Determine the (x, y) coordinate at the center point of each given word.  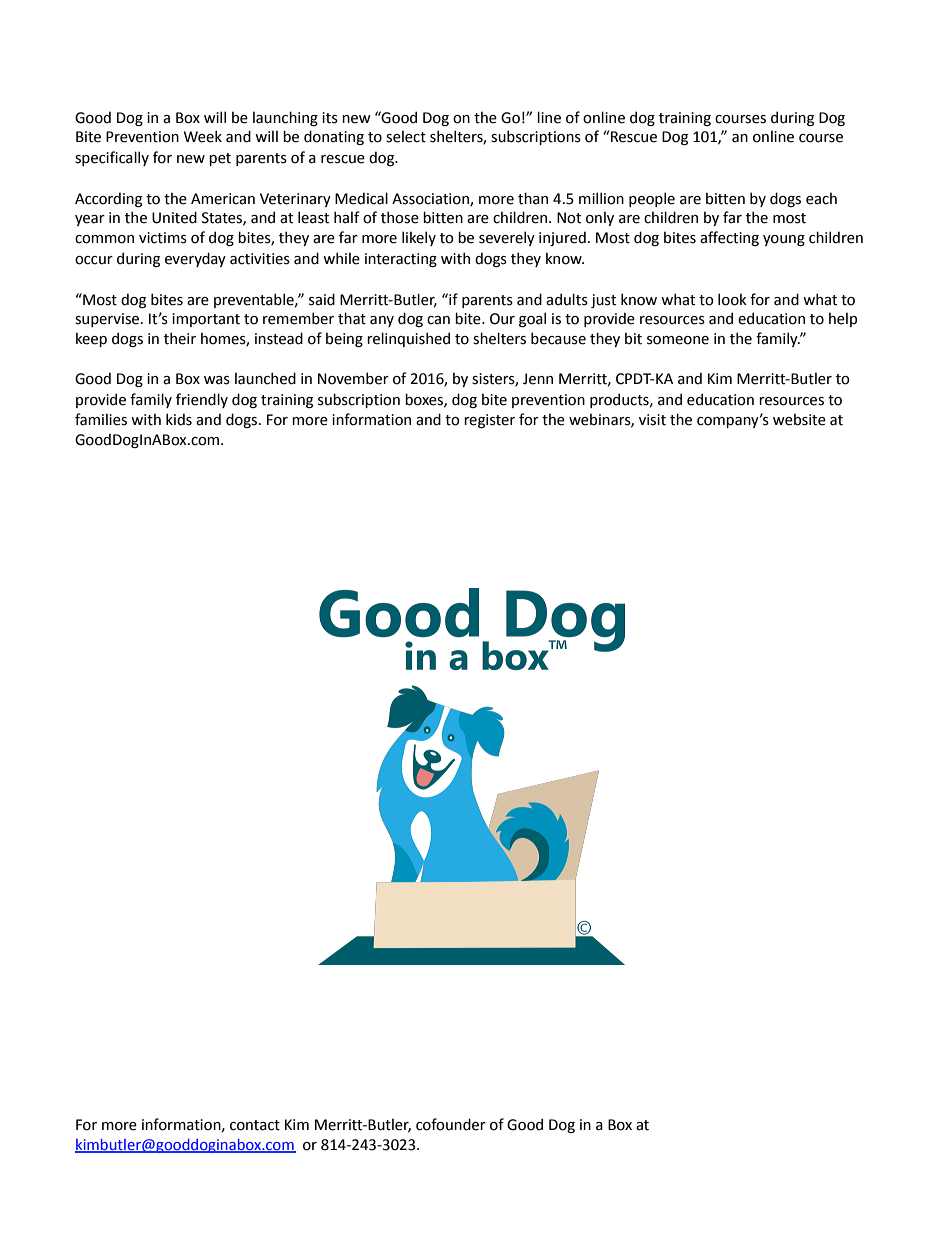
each (821, 198)
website (799, 419)
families (101, 419)
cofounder (451, 1124)
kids (179, 419)
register (489, 421)
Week (203, 136)
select (406, 136)
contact (255, 1125)
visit (652, 420)
